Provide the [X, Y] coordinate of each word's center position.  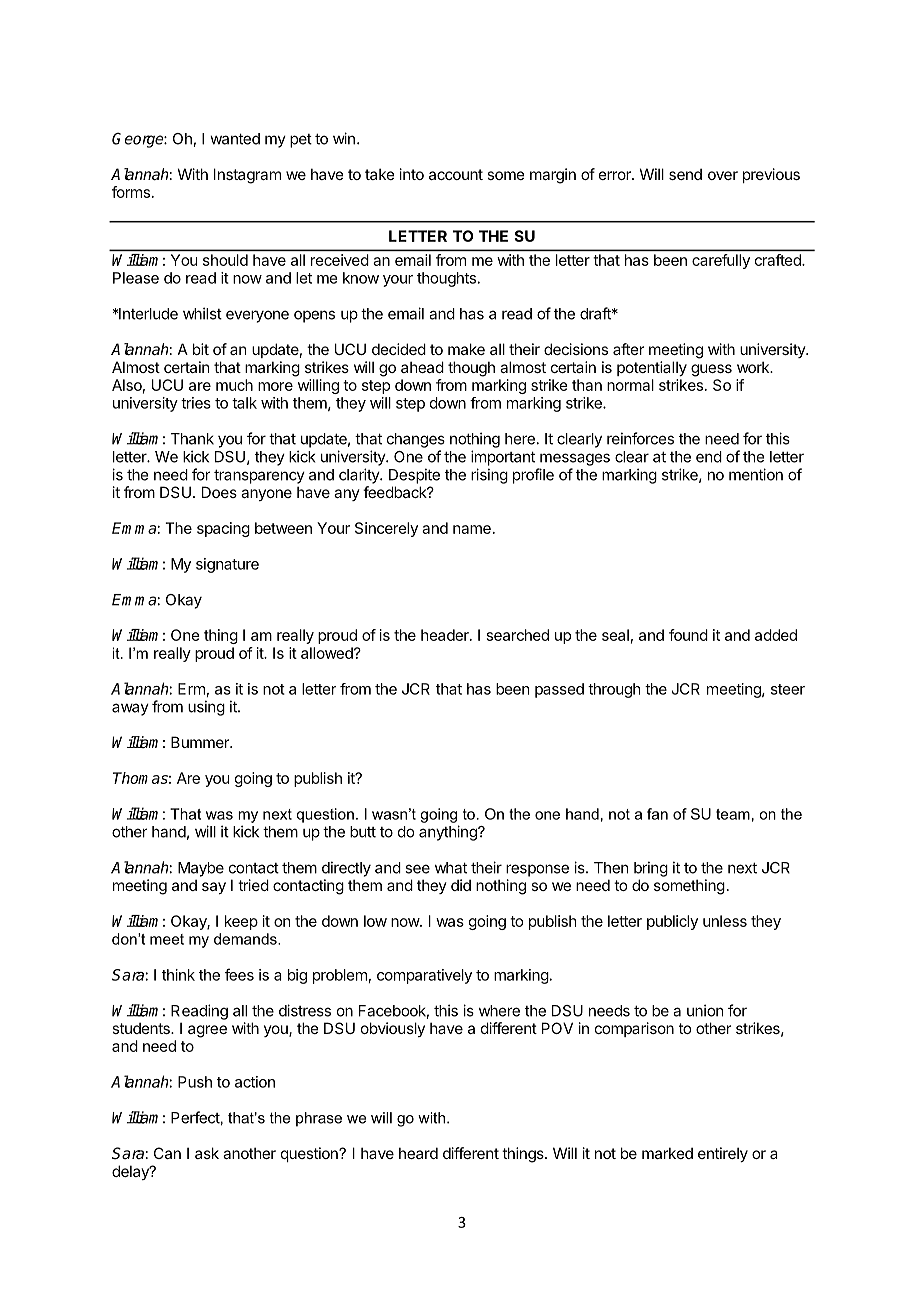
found [688, 635]
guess [711, 370]
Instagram [247, 176]
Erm [191, 689]
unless [725, 921]
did [461, 885]
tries [196, 403]
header [446, 635]
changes [416, 440]
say [214, 888]
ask [207, 1153]
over [723, 175]
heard [418, 1153]
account [456, 174]
